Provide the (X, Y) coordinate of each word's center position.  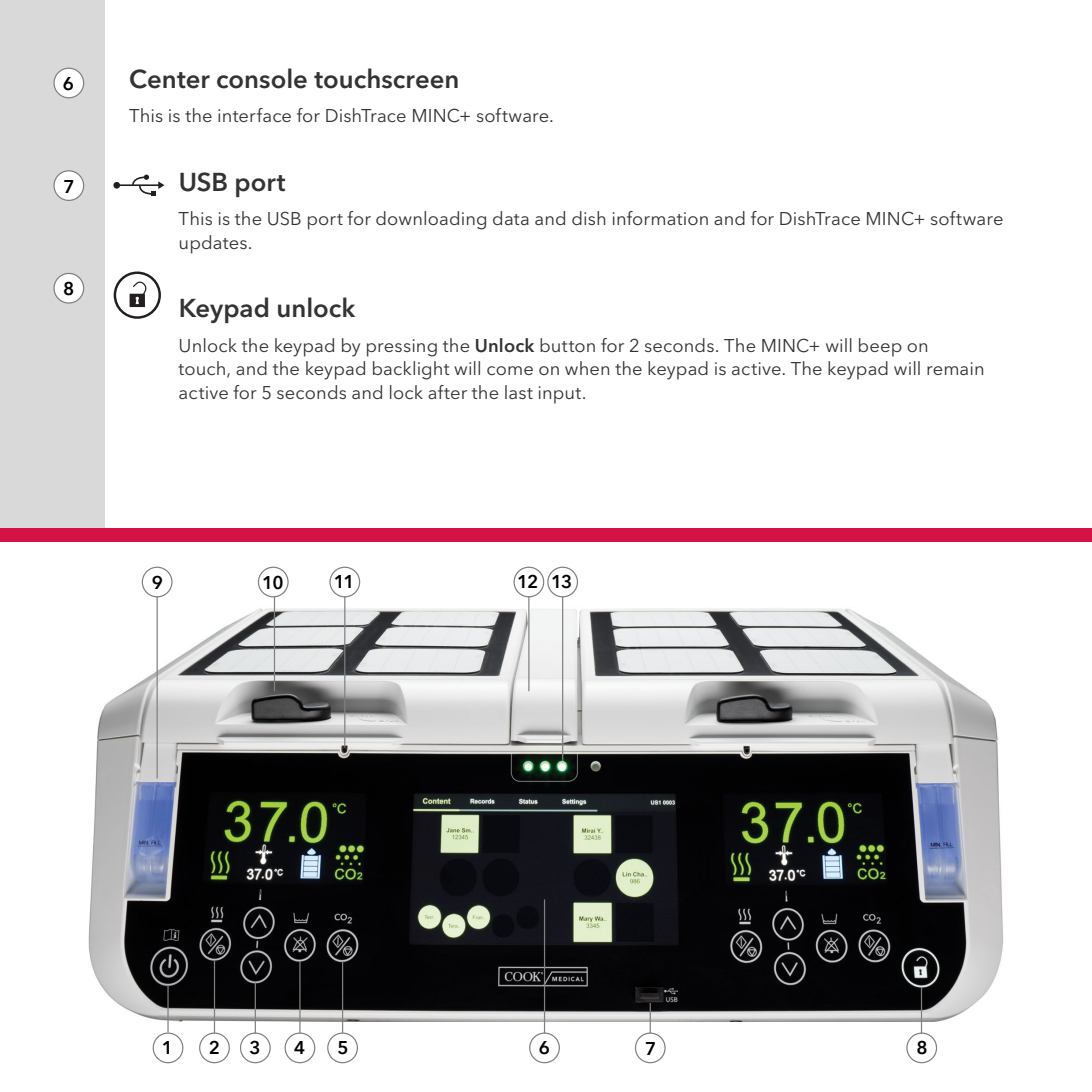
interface (254, 115)
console (262, 78)
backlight (411, 370)
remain (955, 368)
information (660, 218)
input (561, 395)
